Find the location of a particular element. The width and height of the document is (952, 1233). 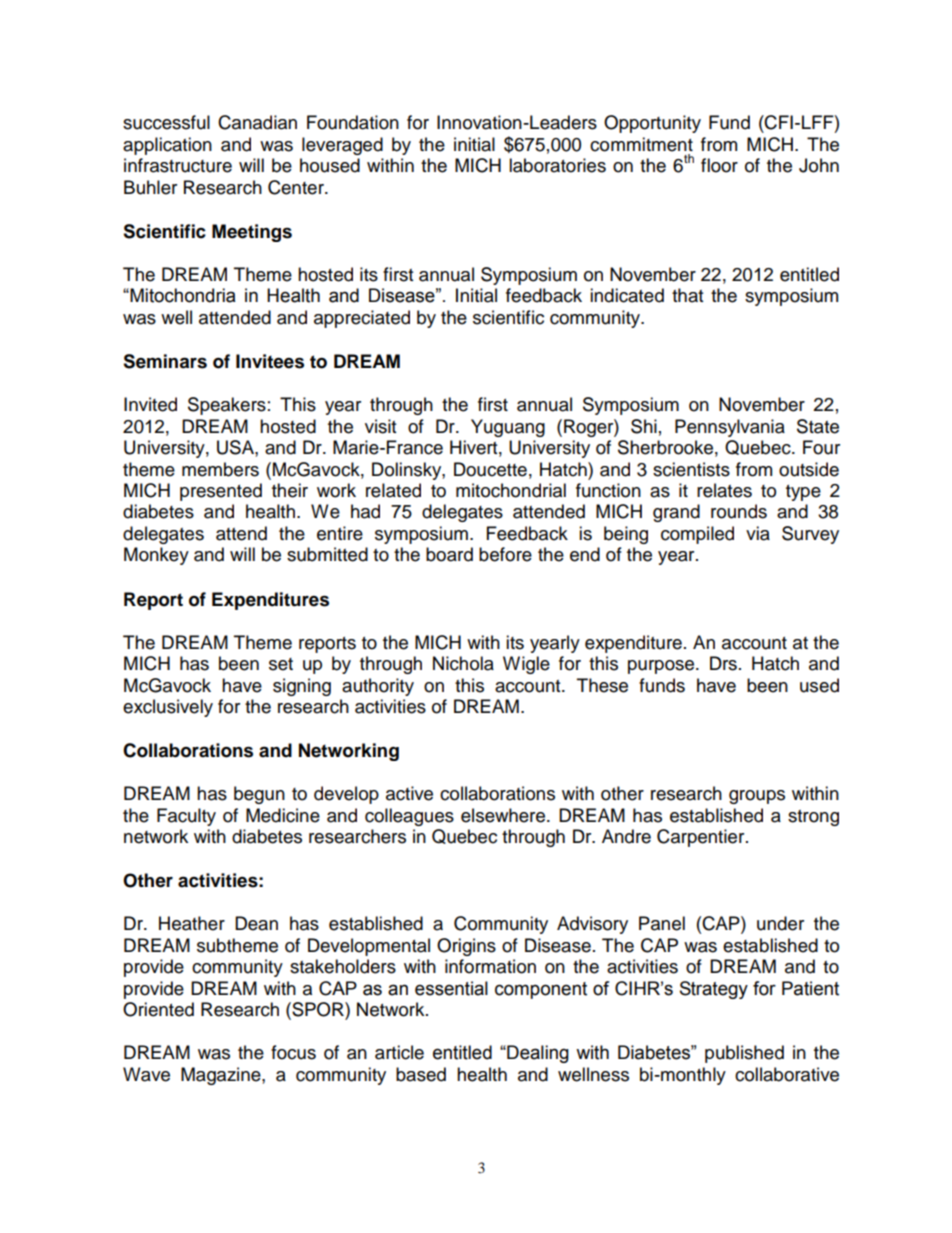

Magazine is located at coordinates (222, 1076).
